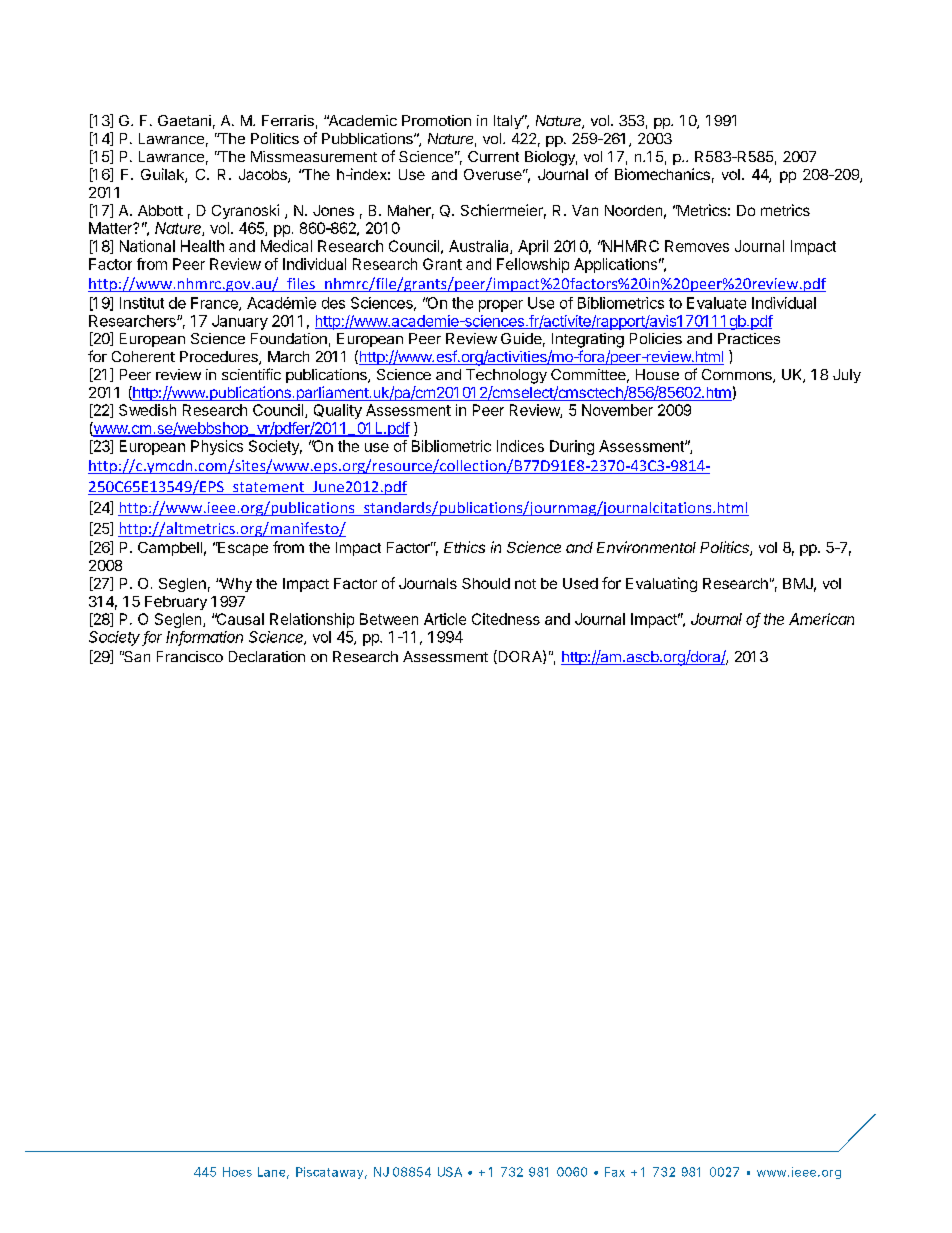  What do you see at coordinates (264, 176) in the screenshot?
I see `Jacobs` at bounding box center [264, 176].
